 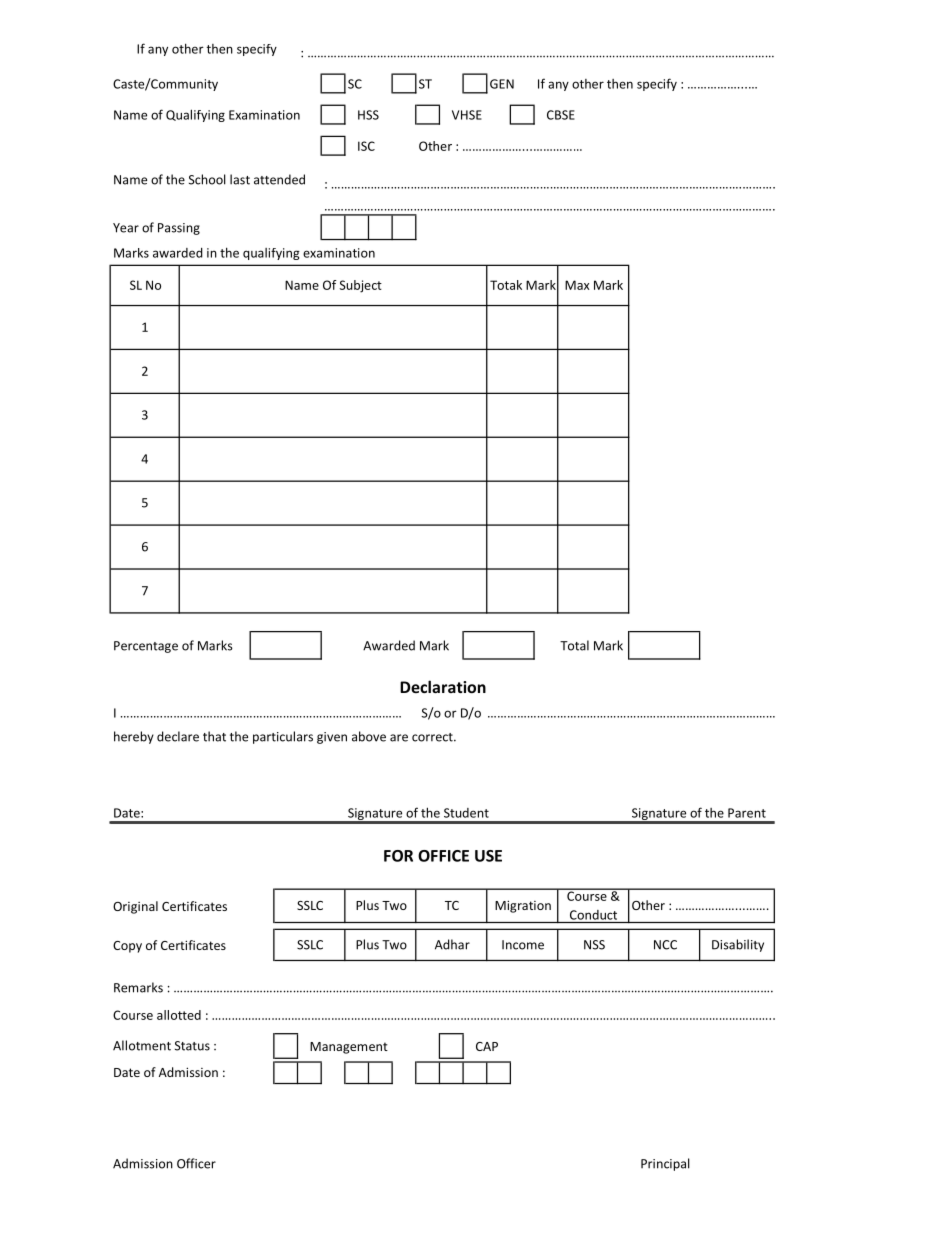 I want to click on CBSE, so click(x=561, y=115).
